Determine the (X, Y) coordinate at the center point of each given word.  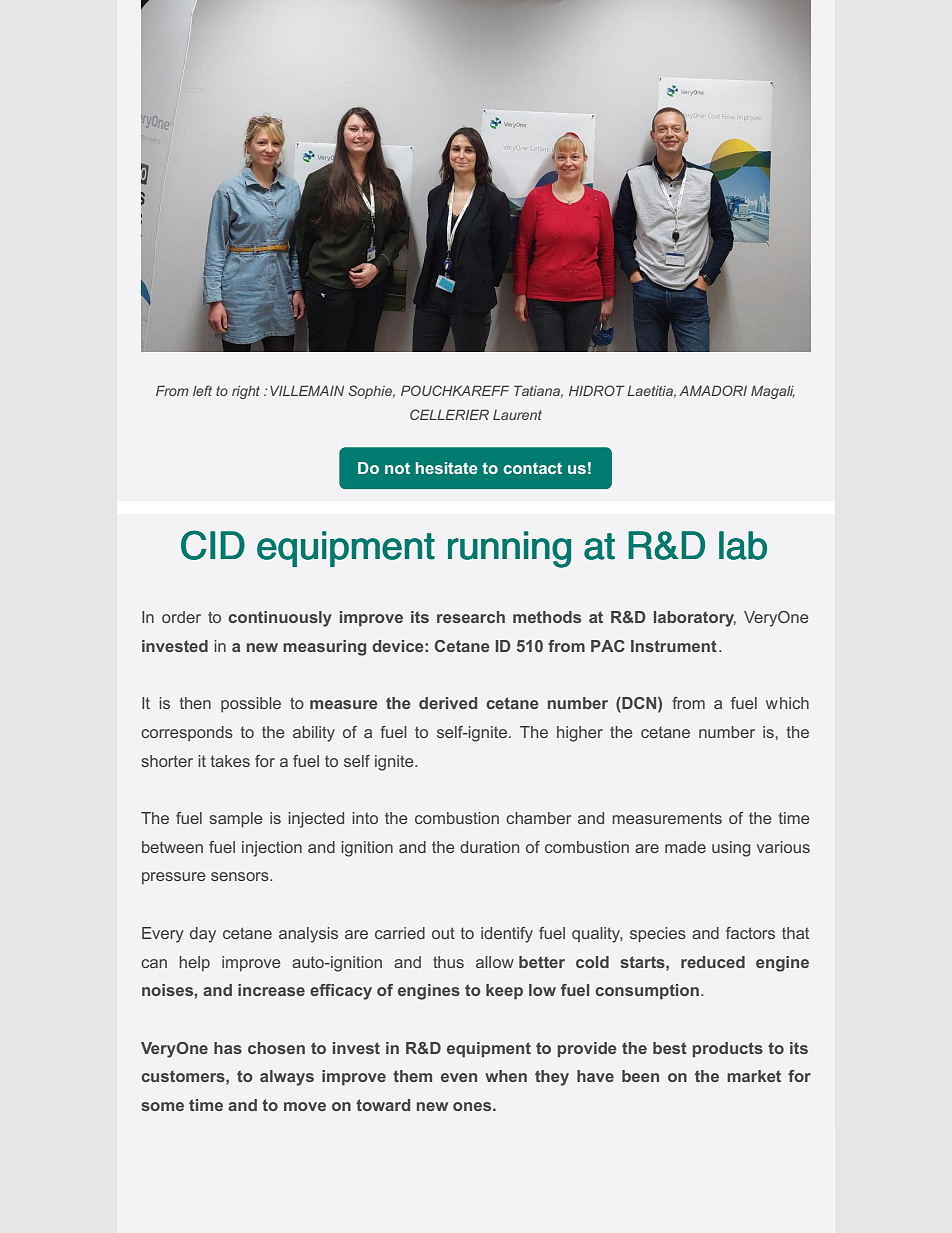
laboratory (695, 619)
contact (532, 468)
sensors (241, 876)
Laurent (517, 415)
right (246, 392)
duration (489, 847)
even (459, 1077)
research (471, 617)
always (287, 1078)
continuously (280, 619)
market (754, 1076)
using (731, 849)
